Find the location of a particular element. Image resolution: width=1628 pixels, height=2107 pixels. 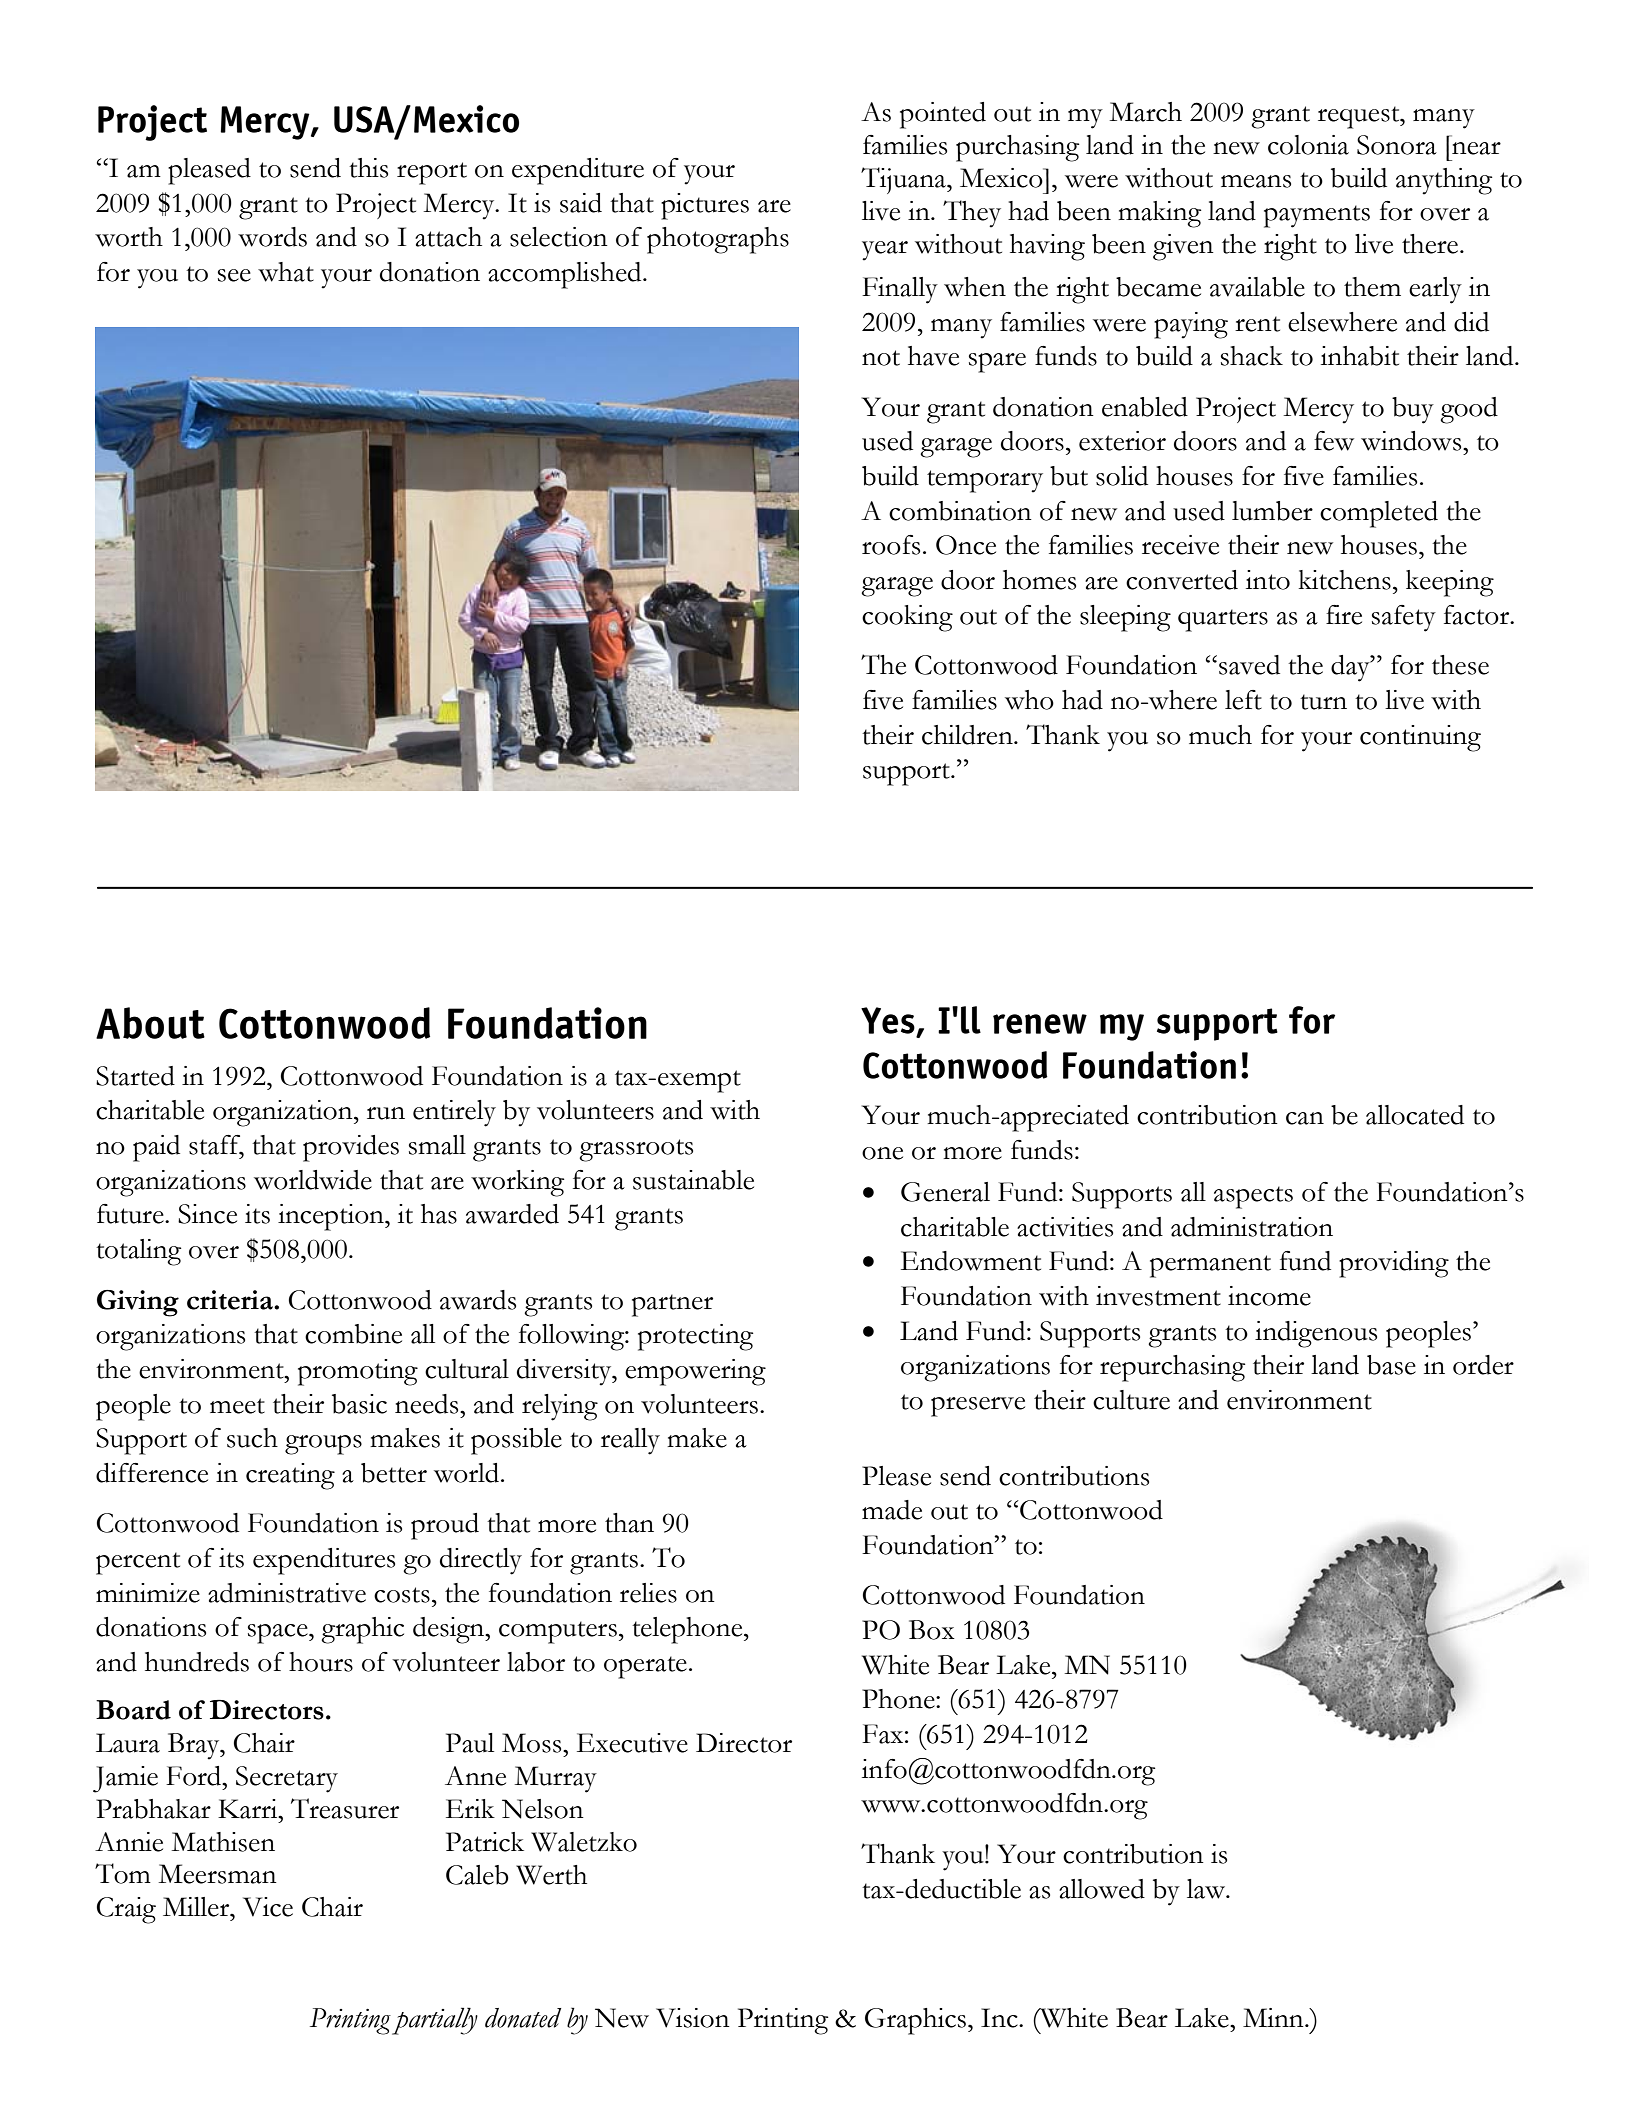

Vision is located at coordinates (693, 2018).
